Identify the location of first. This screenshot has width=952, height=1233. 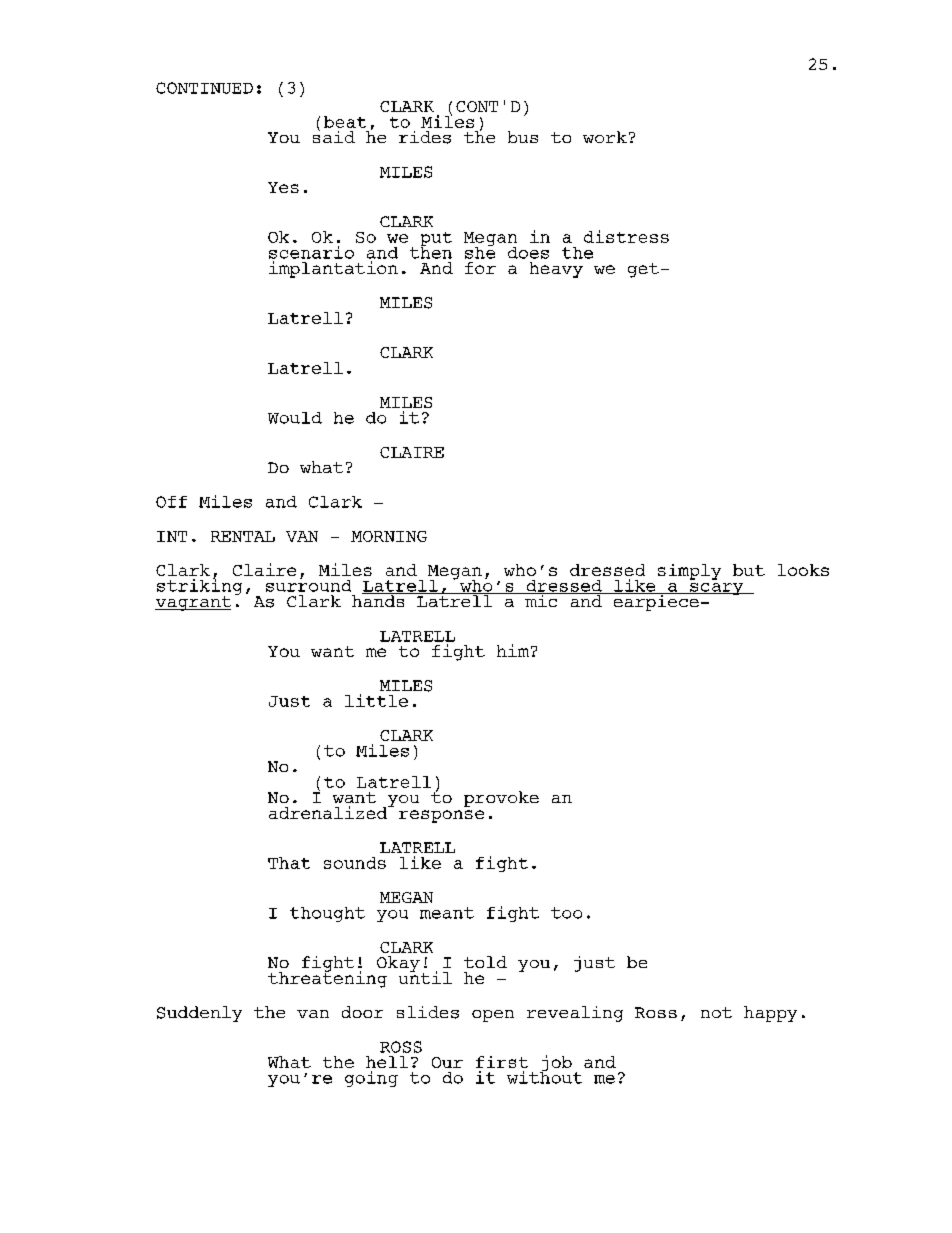
(502, 1062).
